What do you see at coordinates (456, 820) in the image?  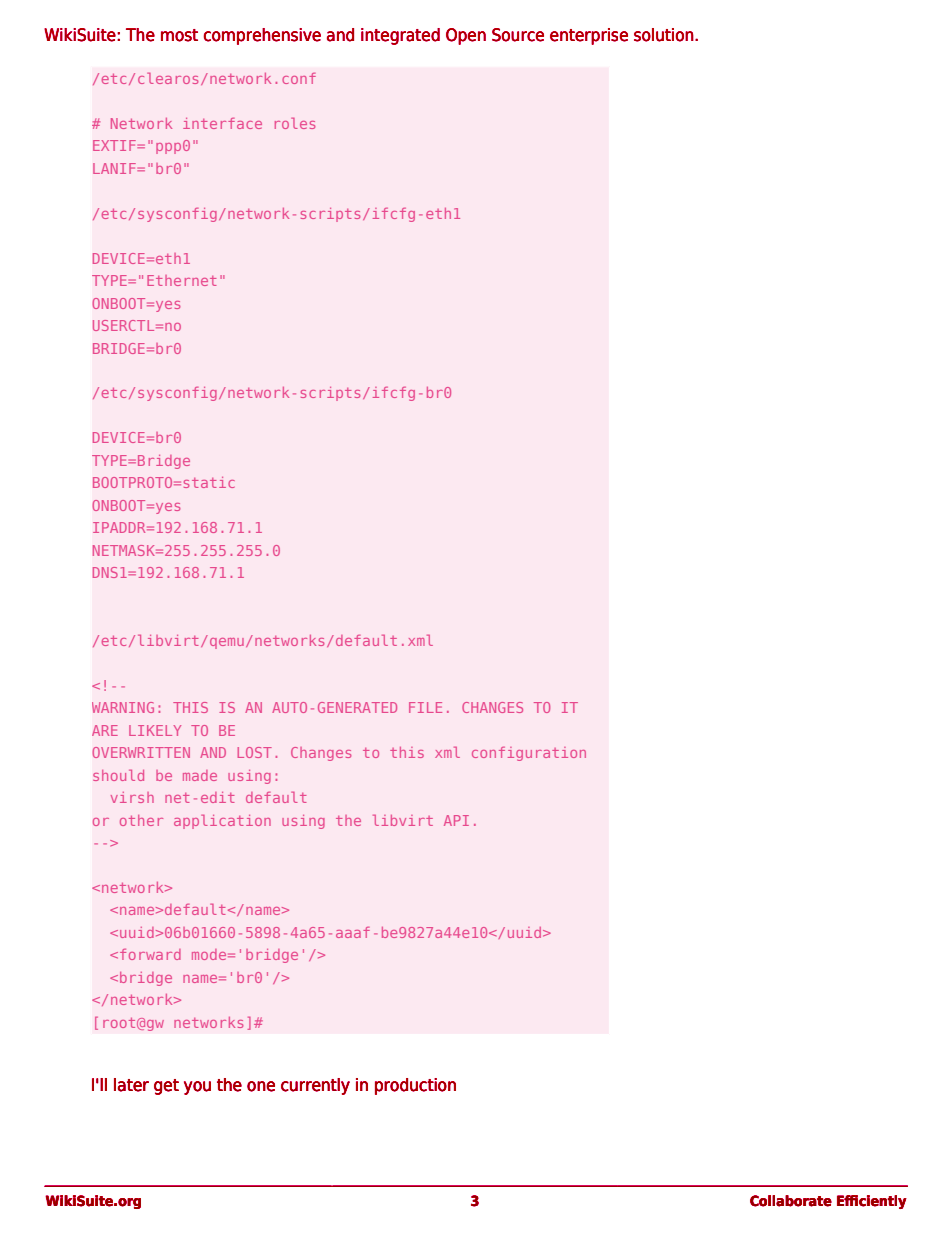 I see `API` at bounding box center [456, 820].
